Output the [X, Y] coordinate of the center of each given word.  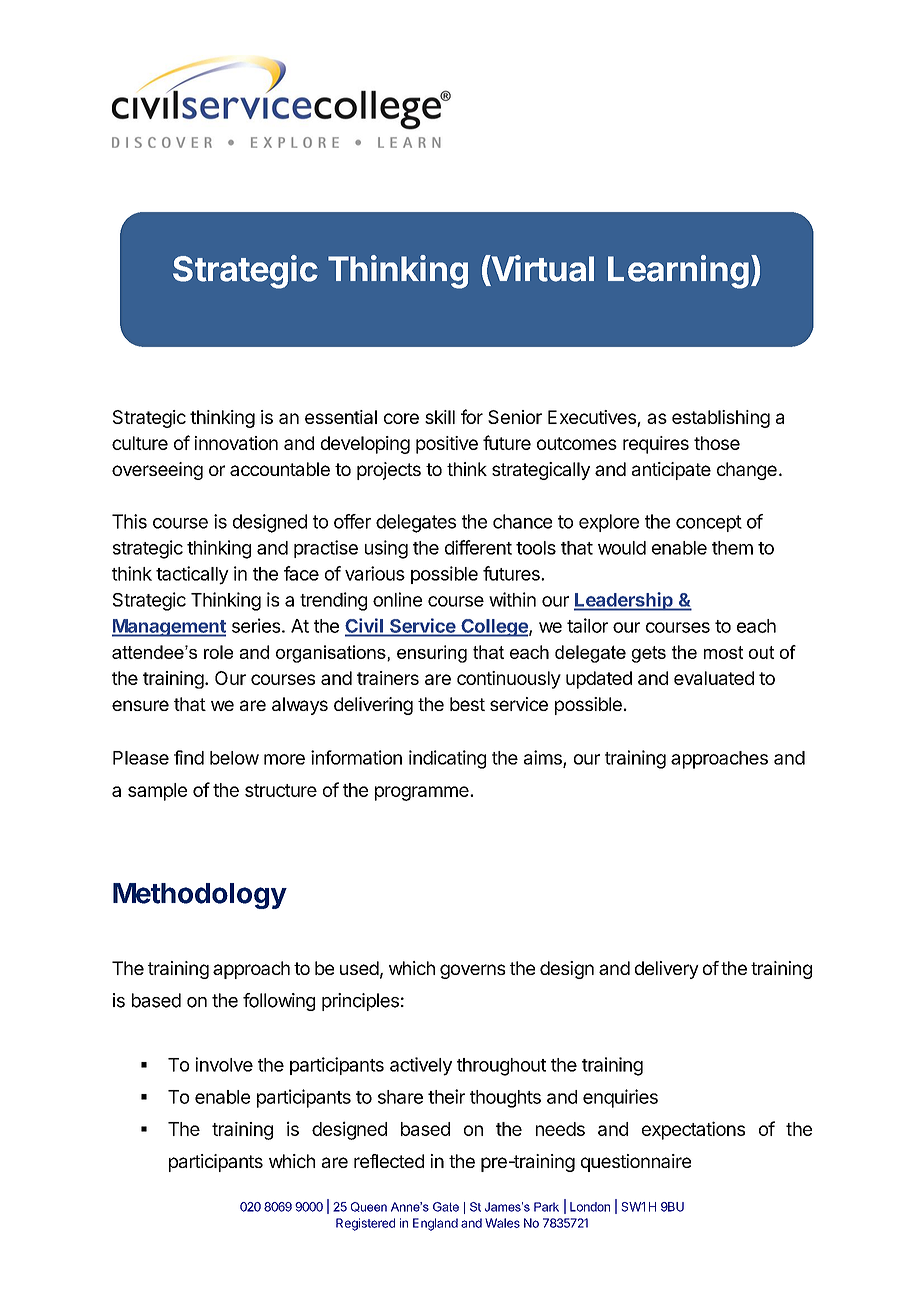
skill [440, 417]
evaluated [714, 678]
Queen [369, 1207]
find [189, 757]
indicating [447, 759]
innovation [236, 443]
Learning [678, 272]
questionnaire [636, 1163]
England [435, 1224]
